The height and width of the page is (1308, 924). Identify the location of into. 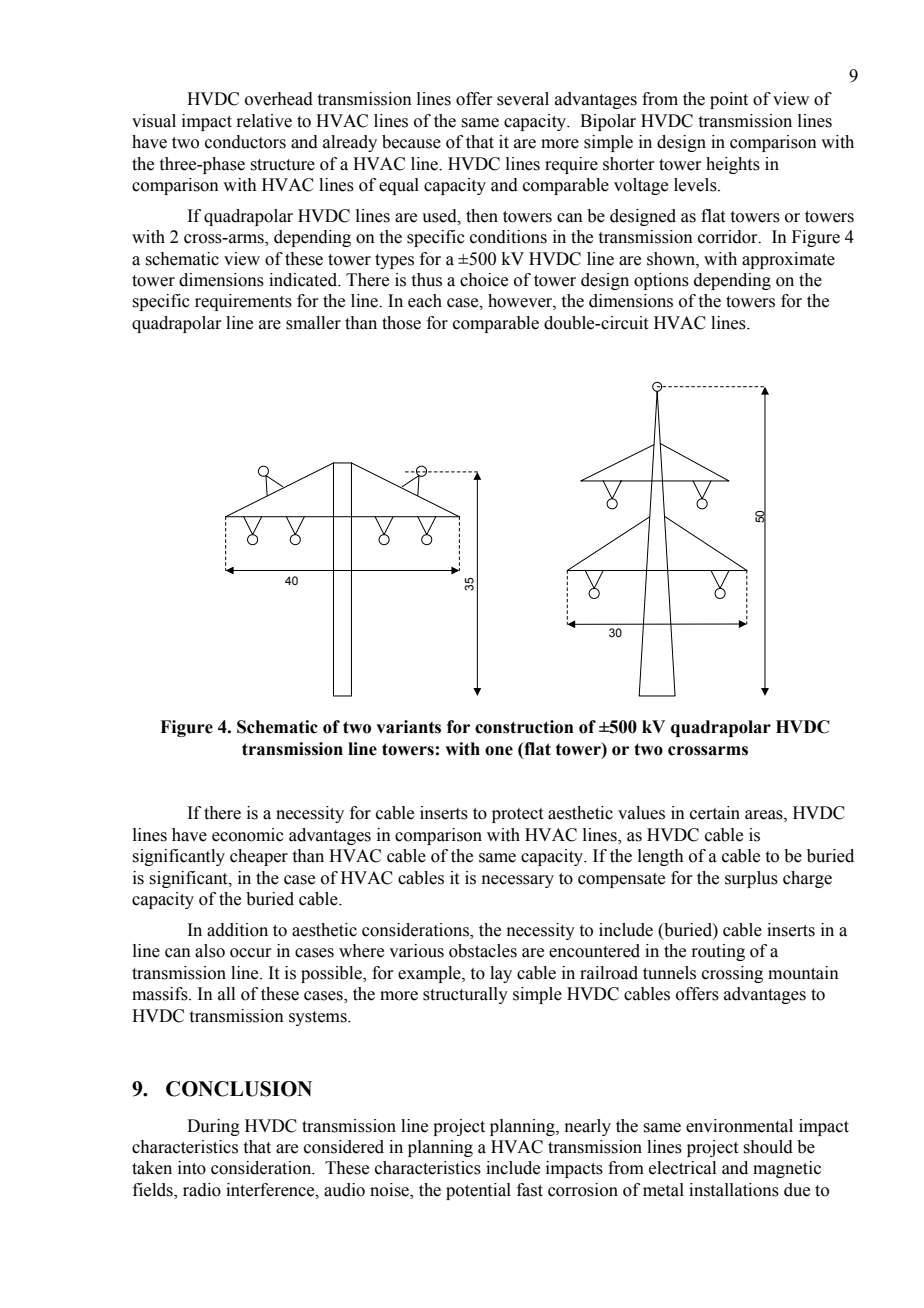
(192, 1168).
